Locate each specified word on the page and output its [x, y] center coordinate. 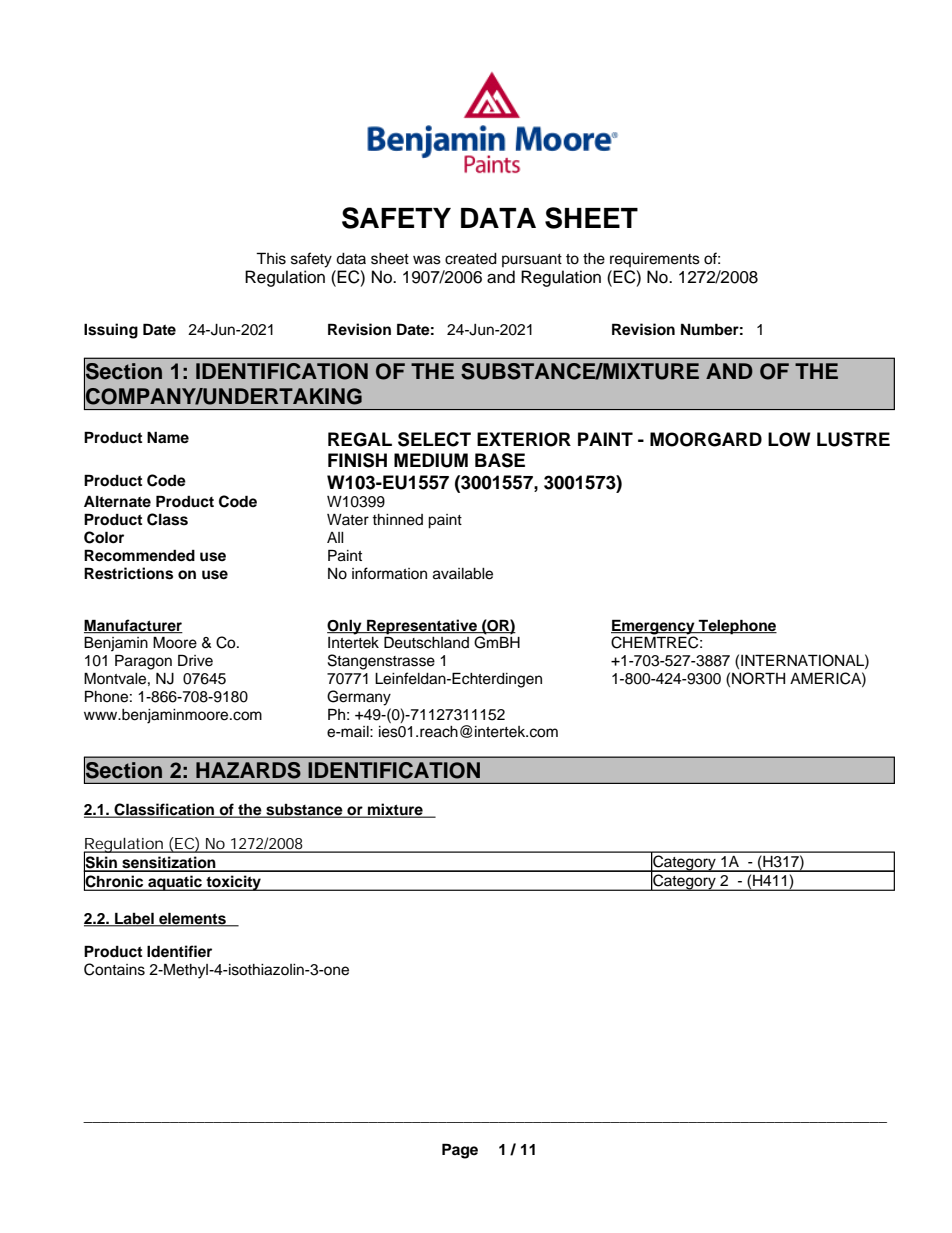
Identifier [179, 951]
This [271, 258]
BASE [500, 460]
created [471, 259]
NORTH [758, 678]
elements [192, 919]
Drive [195, 660]
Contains [114, 969]
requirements [655, 260]
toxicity [233, 883]
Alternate [117, 501]
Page [460, 1151]
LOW [789, 439]
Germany [359, 698]
